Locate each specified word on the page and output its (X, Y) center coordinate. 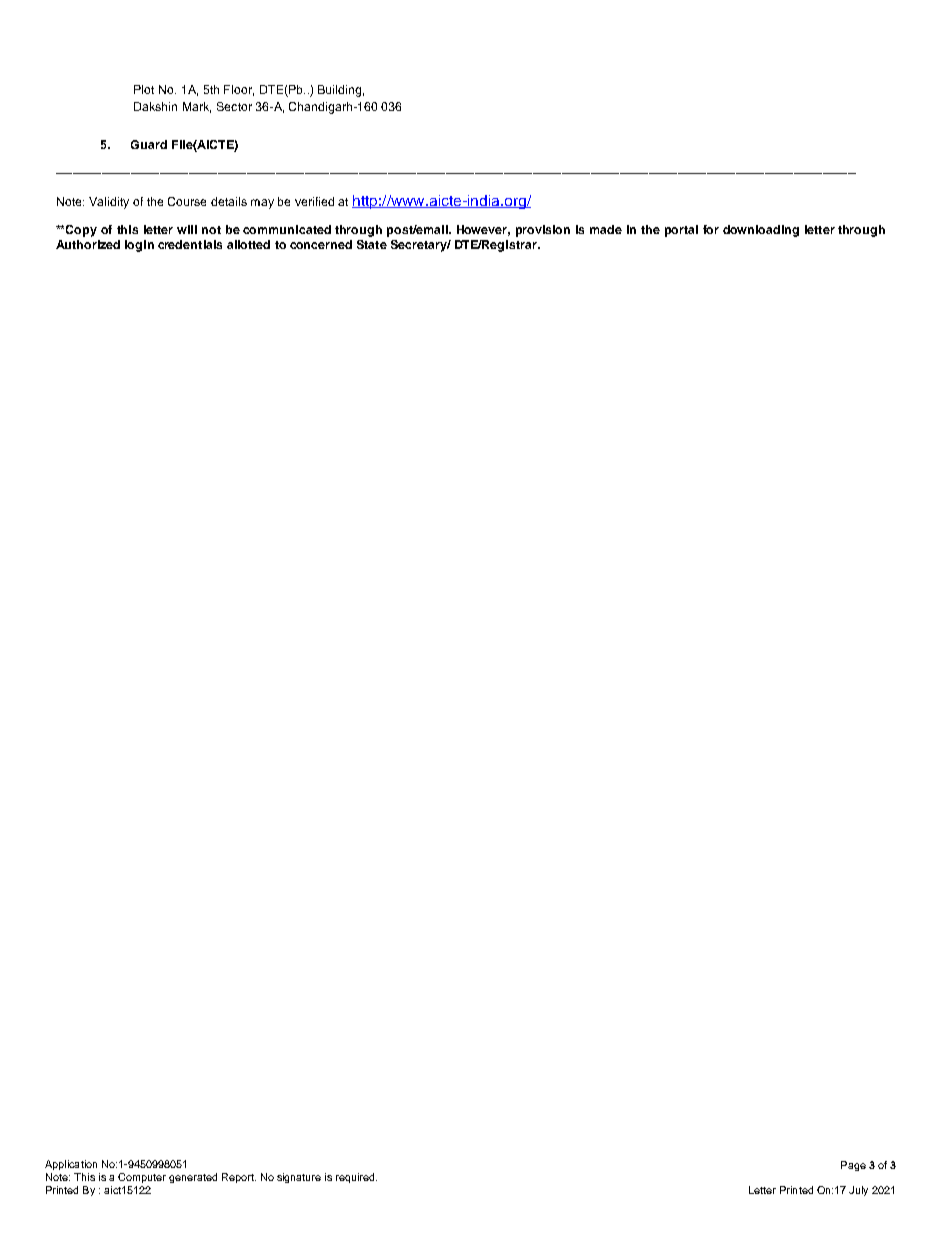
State (372, 244)
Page (853, 1166)
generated (193, 1178)
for (711, 229)
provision (543, 231)
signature (299, 1178)
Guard (149, 144)
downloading (761, 231)
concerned (321, 244)
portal (681, 231)
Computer (142, 1178)
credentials (190, 244)
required (356, 1178)
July (858, 1191)
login (139, 246)
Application (71, 1165)
